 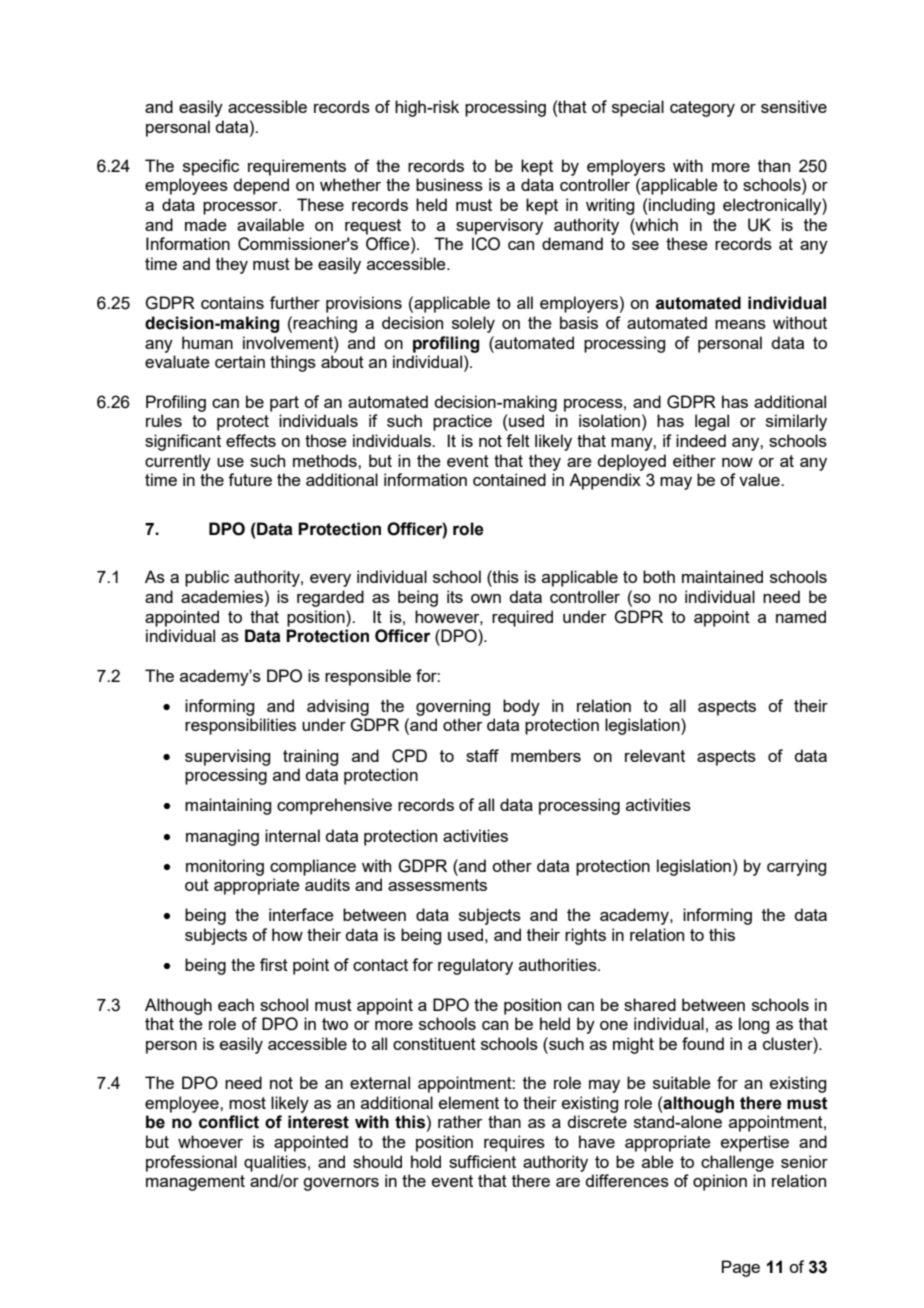 I want to click on governing, so click(x=453, y=707).
